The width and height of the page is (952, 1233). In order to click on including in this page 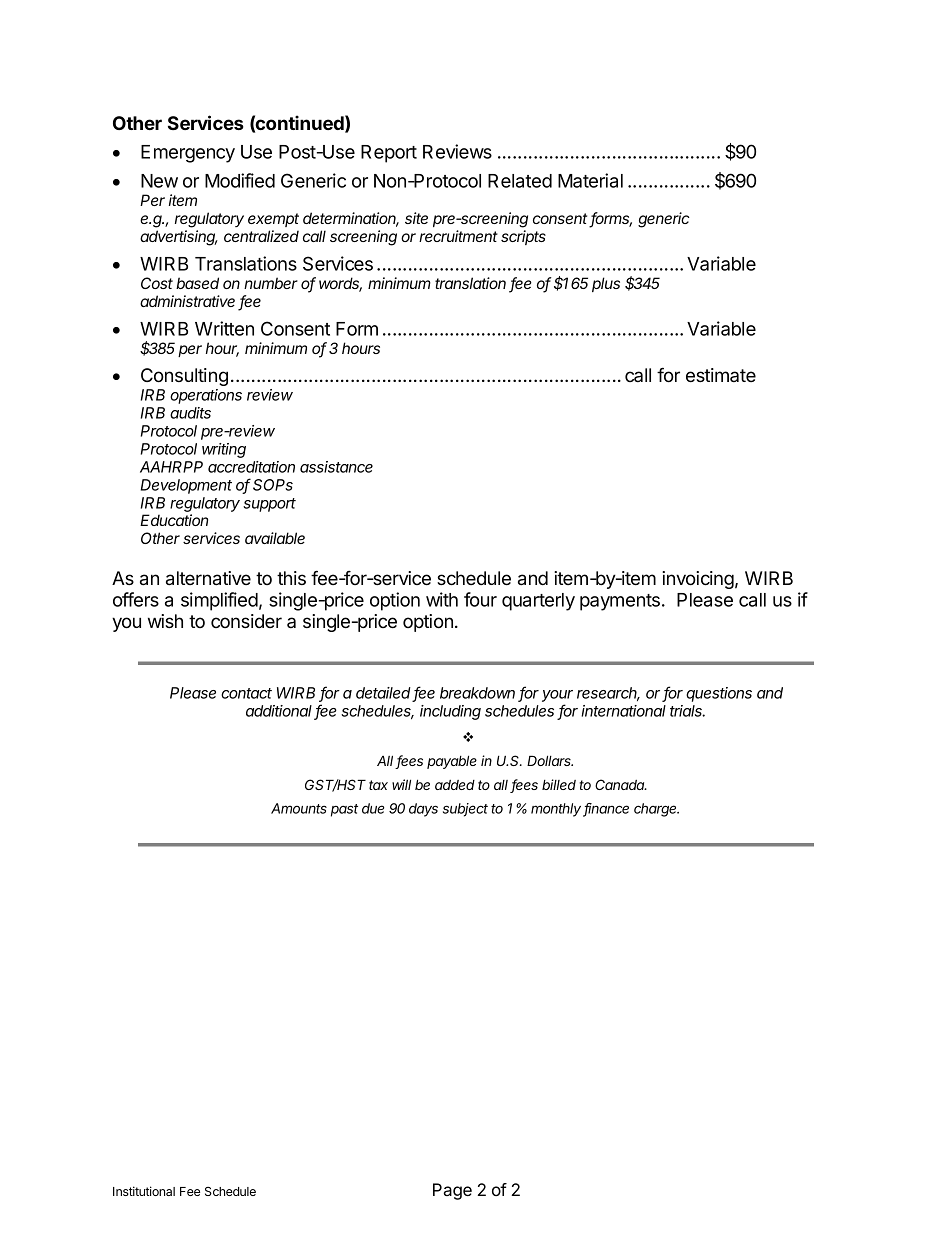, I will do `click(450, 712)`.
